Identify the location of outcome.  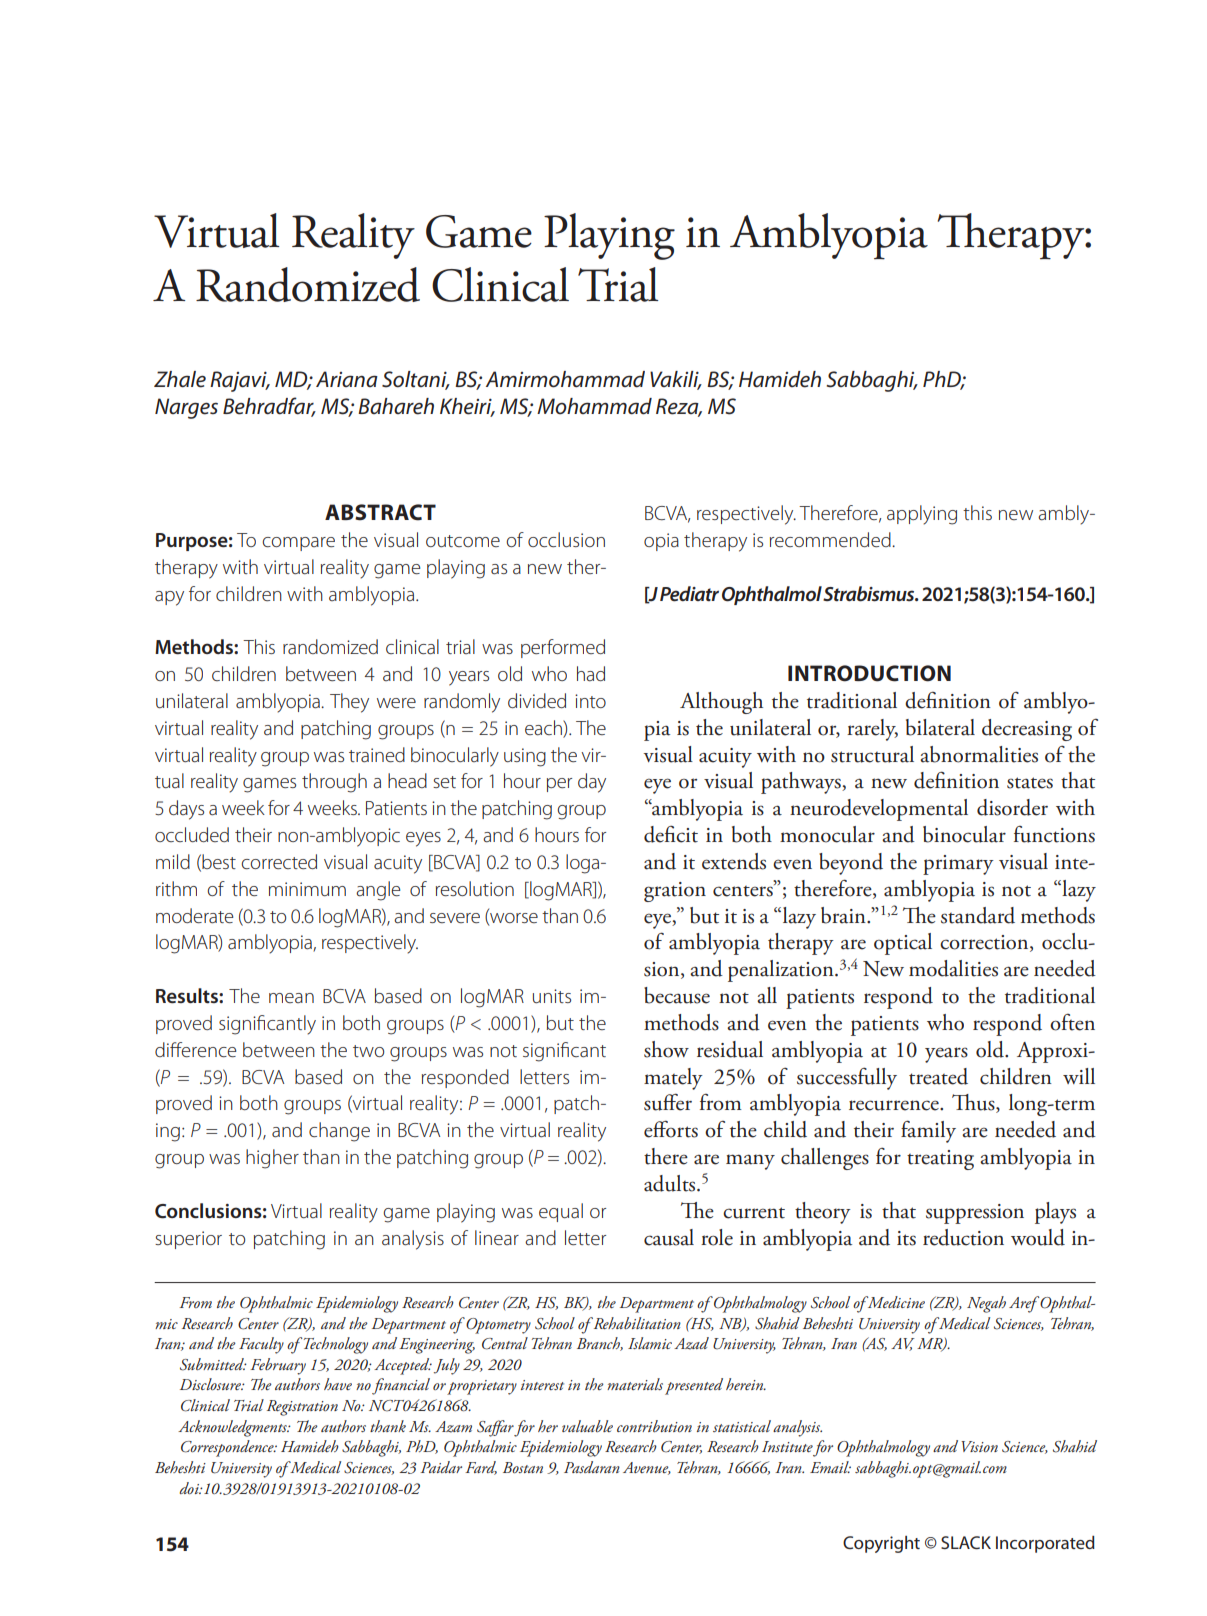
(463, 541).
